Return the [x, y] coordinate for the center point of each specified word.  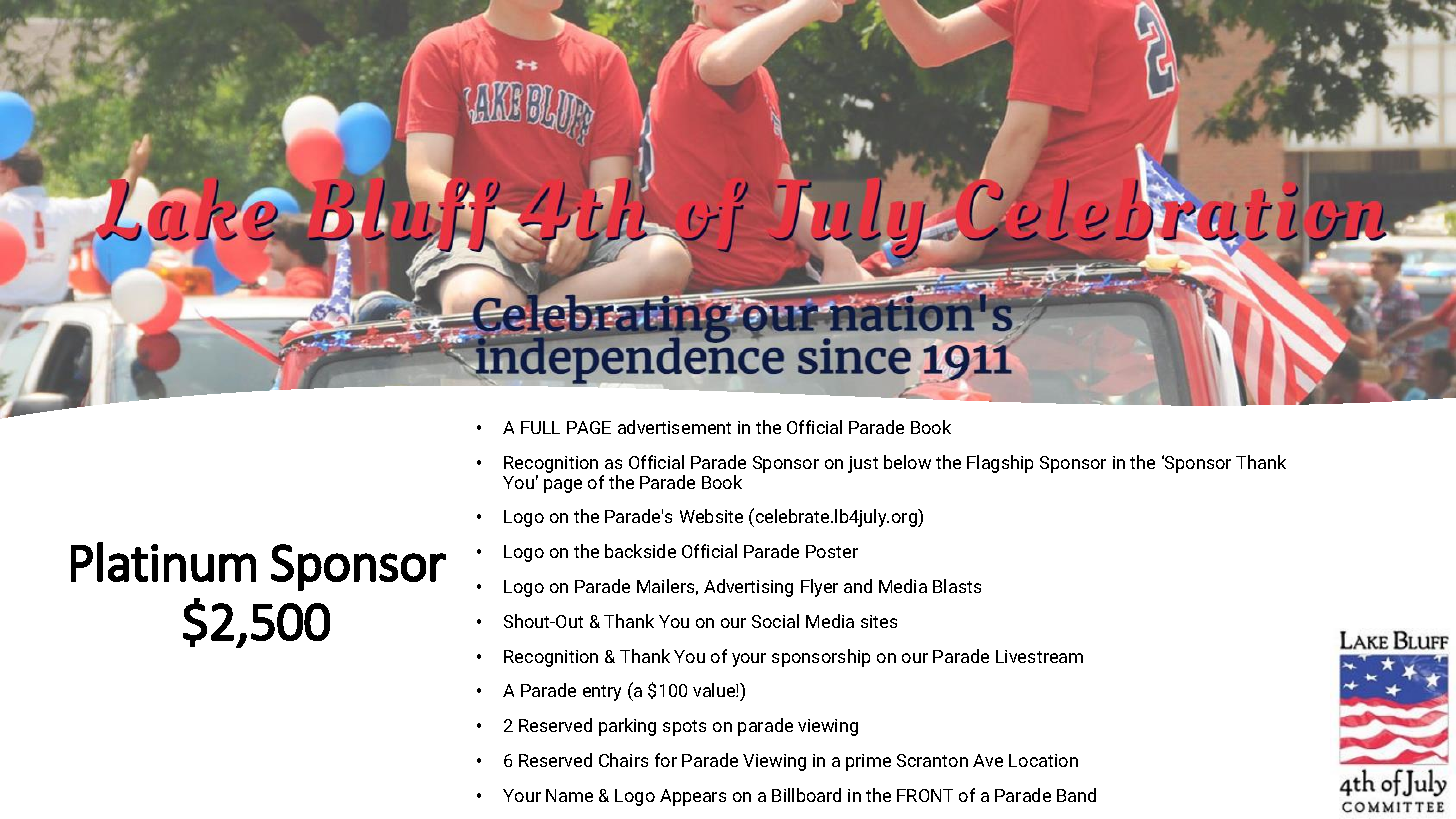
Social [775, 621]
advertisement [674, 427]
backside [640, 551]
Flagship [1000, 464]
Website [711, 516]
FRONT [925, 795]
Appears [693, 797]
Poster [832, 551]
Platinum [163, 562]
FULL [540, 427]
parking [627, 727]
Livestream [1039, 656]
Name [569, 795]
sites [879, 621]
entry [602, 693]
